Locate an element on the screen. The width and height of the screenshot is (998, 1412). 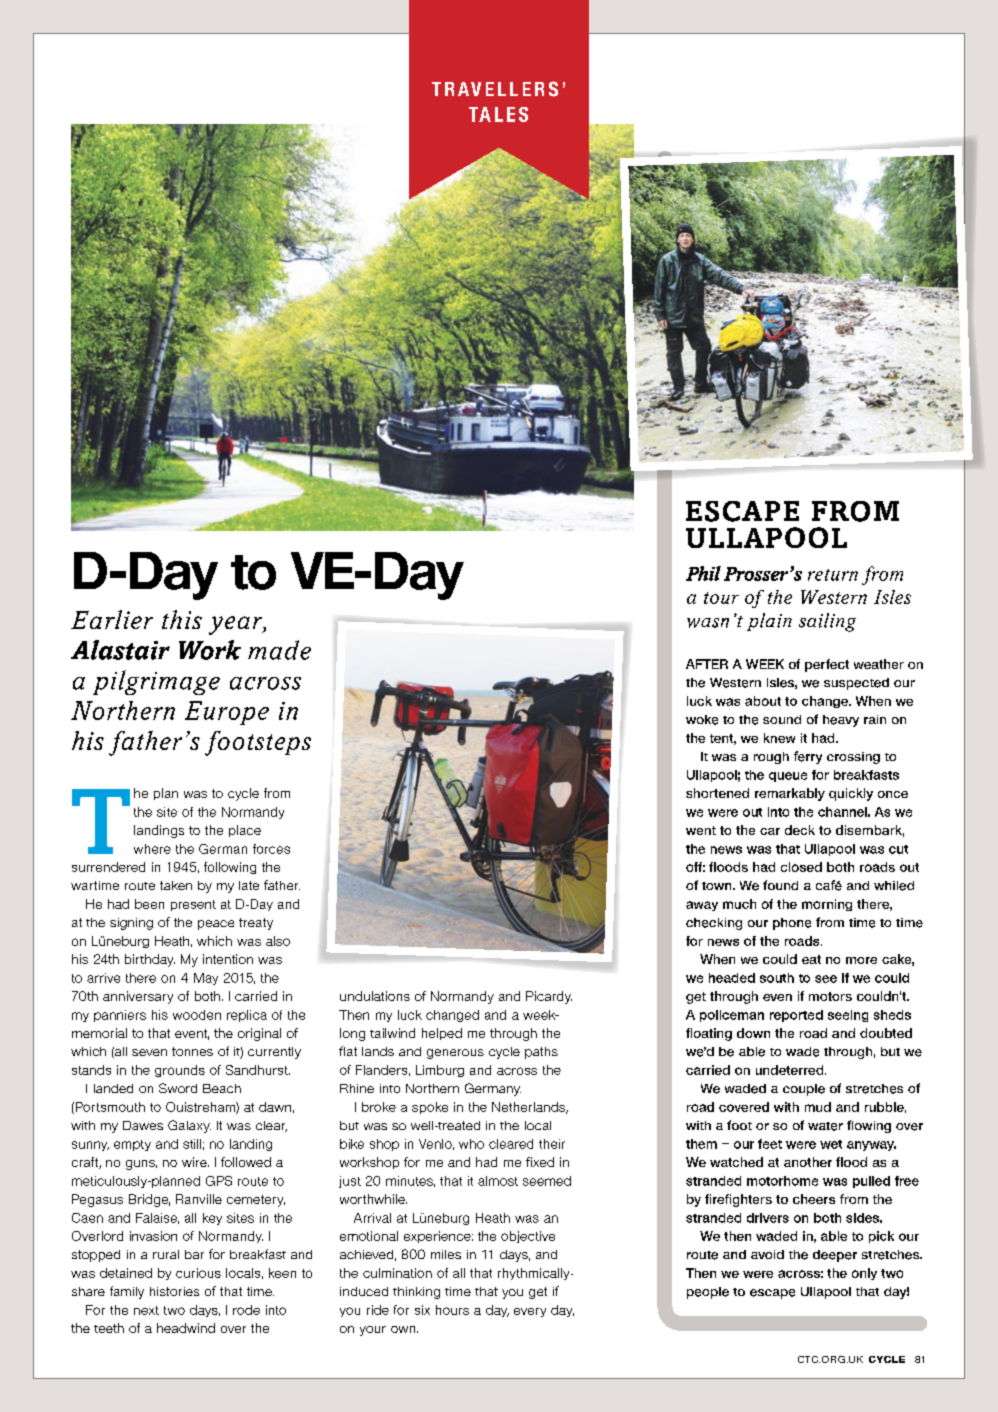
Phil is located at coordinates (703, 573).
